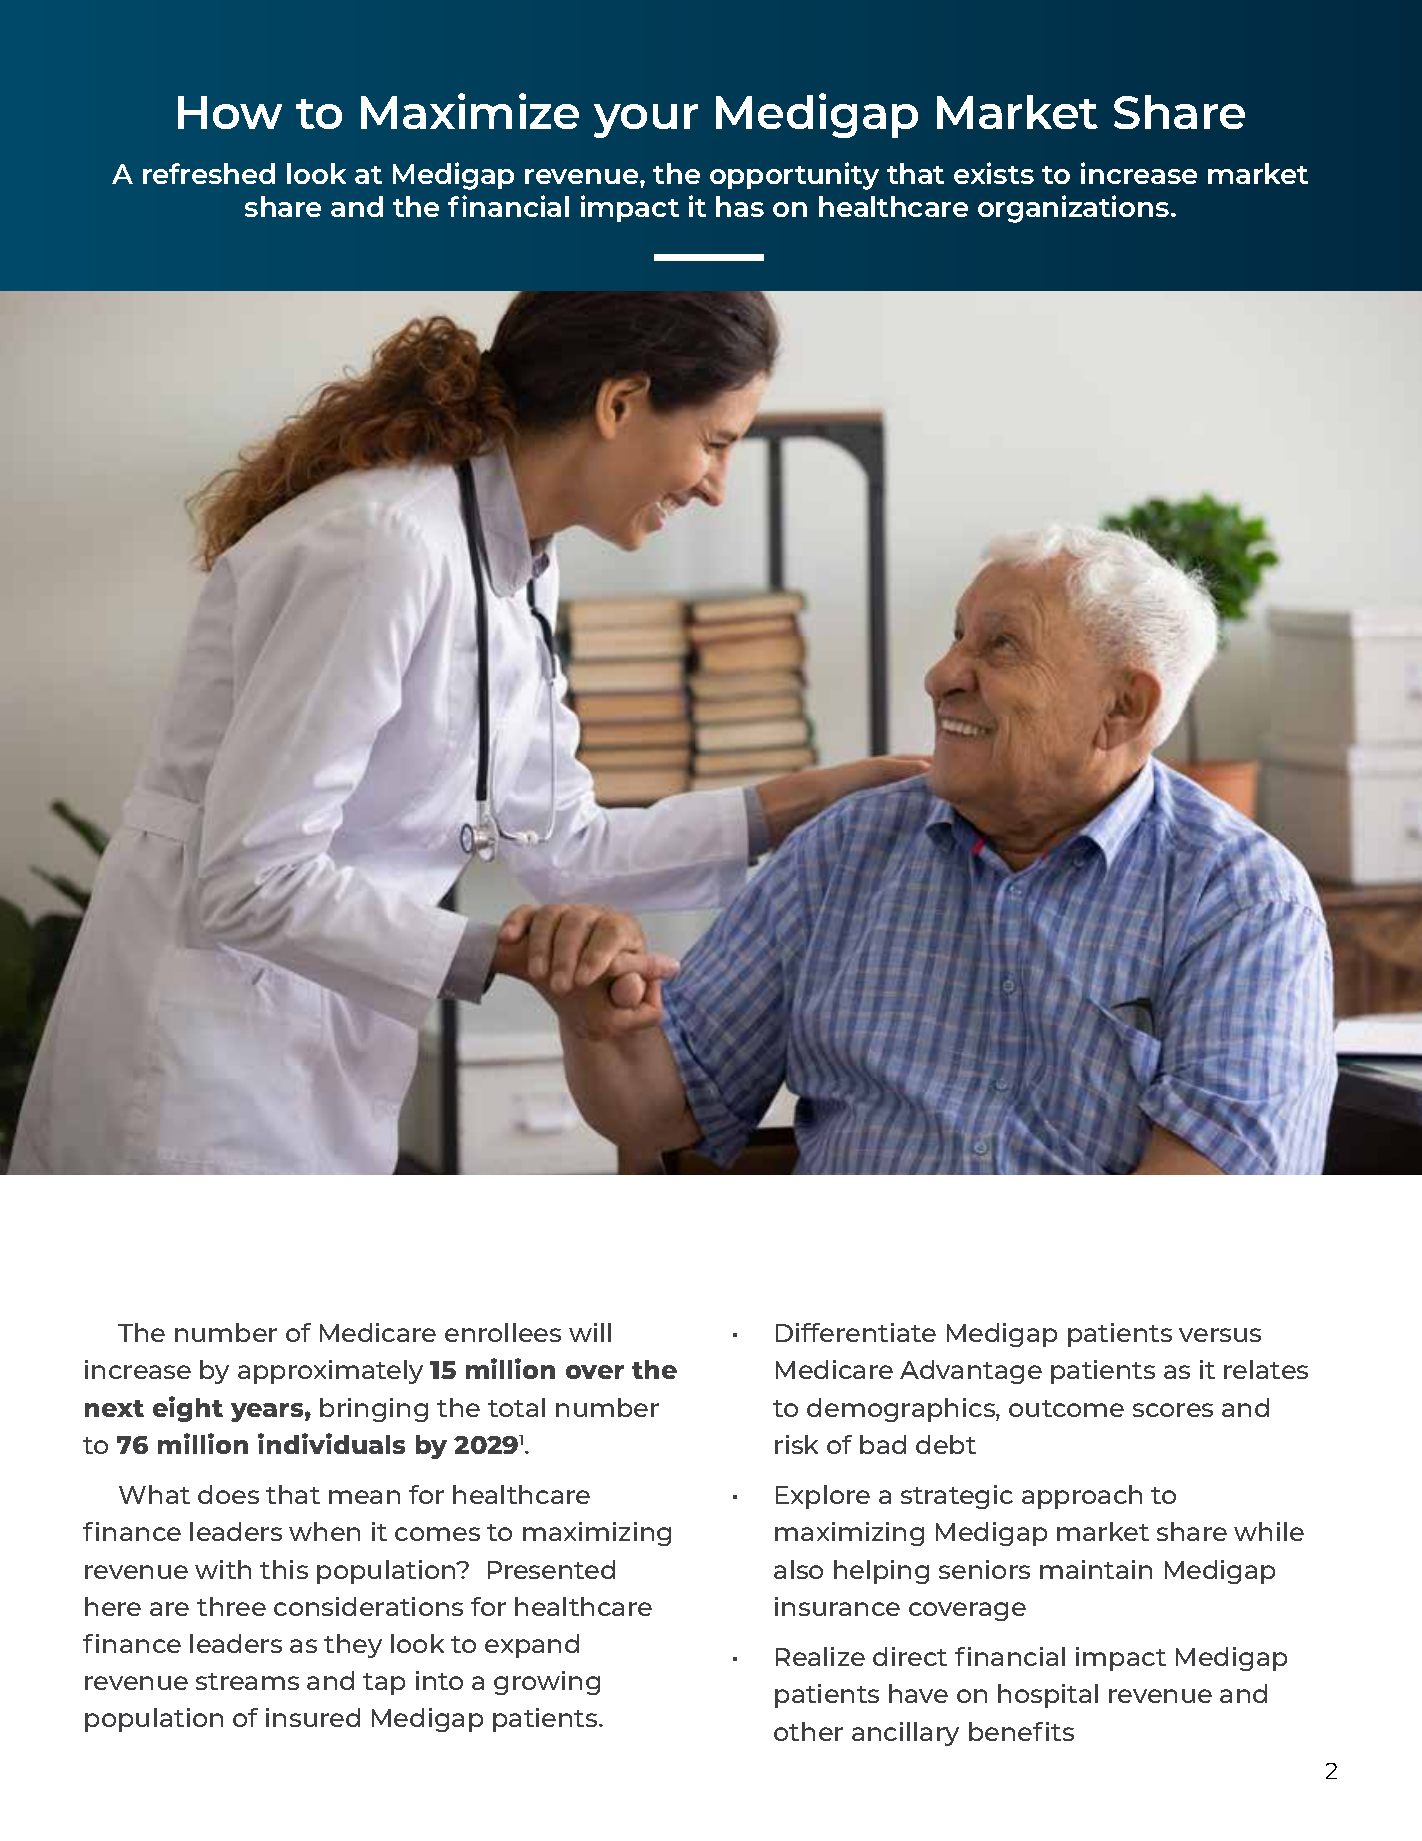 Image resolution: width=1422 pixels, height=1841 pixels. What do you see at coordinates (247, 1681) in the document?
I see `streams` at bounding box center [247, 1681].
